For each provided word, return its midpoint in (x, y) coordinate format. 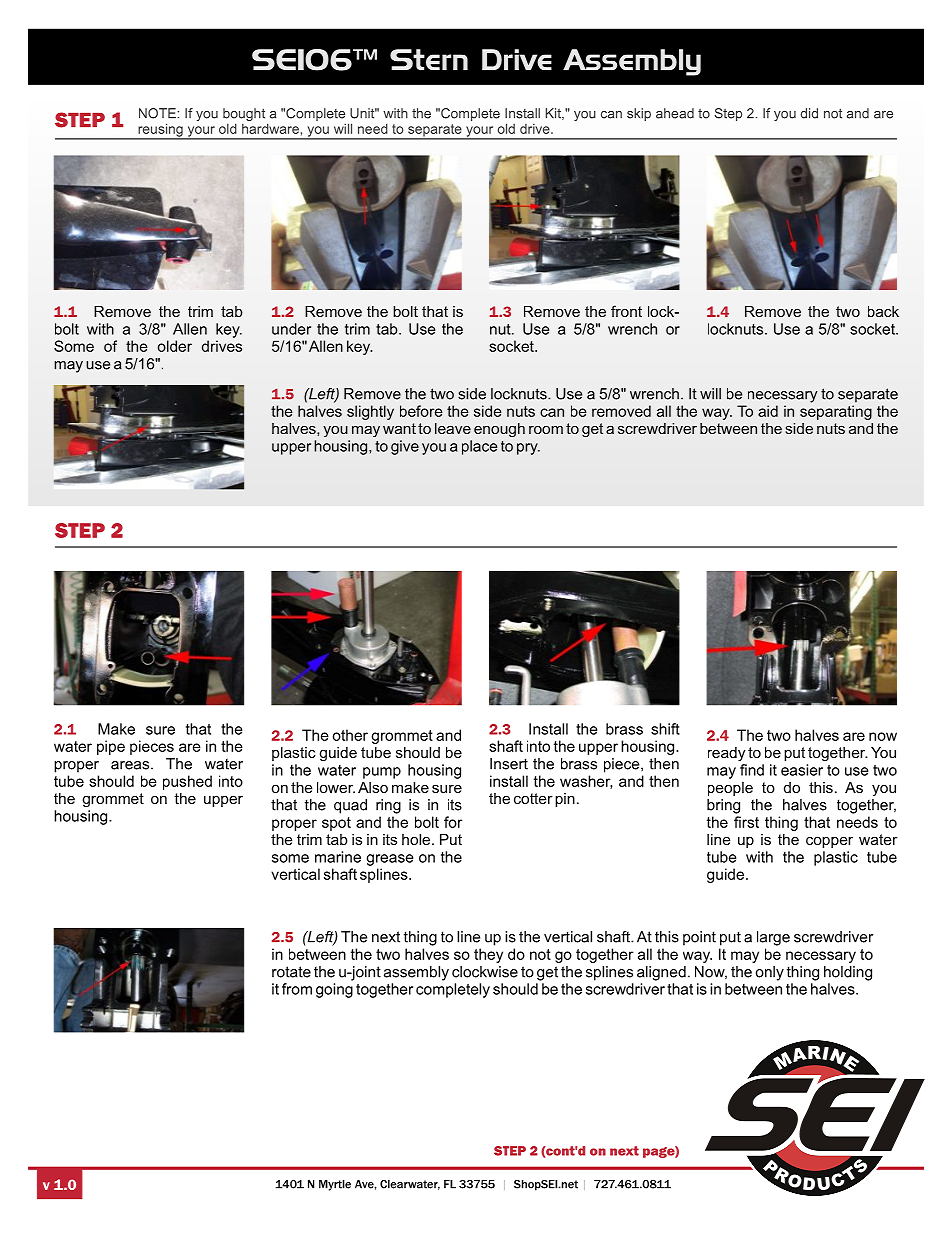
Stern (429, 59)
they (488, 955)
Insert (509, 764)
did (809, 113)
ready (726, 754)
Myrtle (335, 1185)
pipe (111, 747)
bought (245, 116)
